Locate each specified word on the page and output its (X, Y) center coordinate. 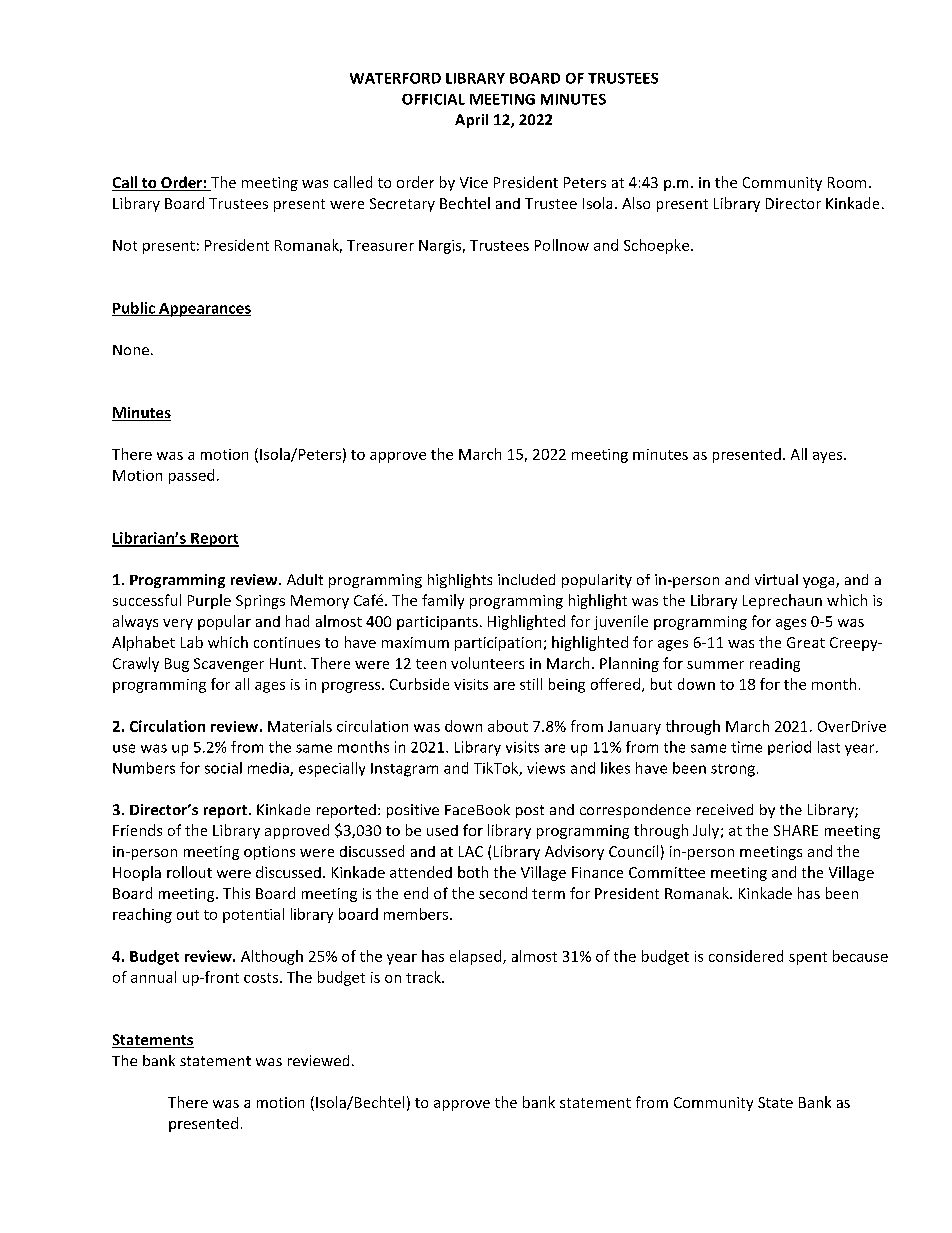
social (223, 768)
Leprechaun (782, 601)
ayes (829, 457)
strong (733, 770)
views (546, 768)
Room (847, 182)
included (526, 579)
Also (636, 203)
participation (498, 644)
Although (272, 957)
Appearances (204, 310)
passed (191, 476)
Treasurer (380, 245)
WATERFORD (395, 78)
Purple (209, 601)
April (471, 121)
